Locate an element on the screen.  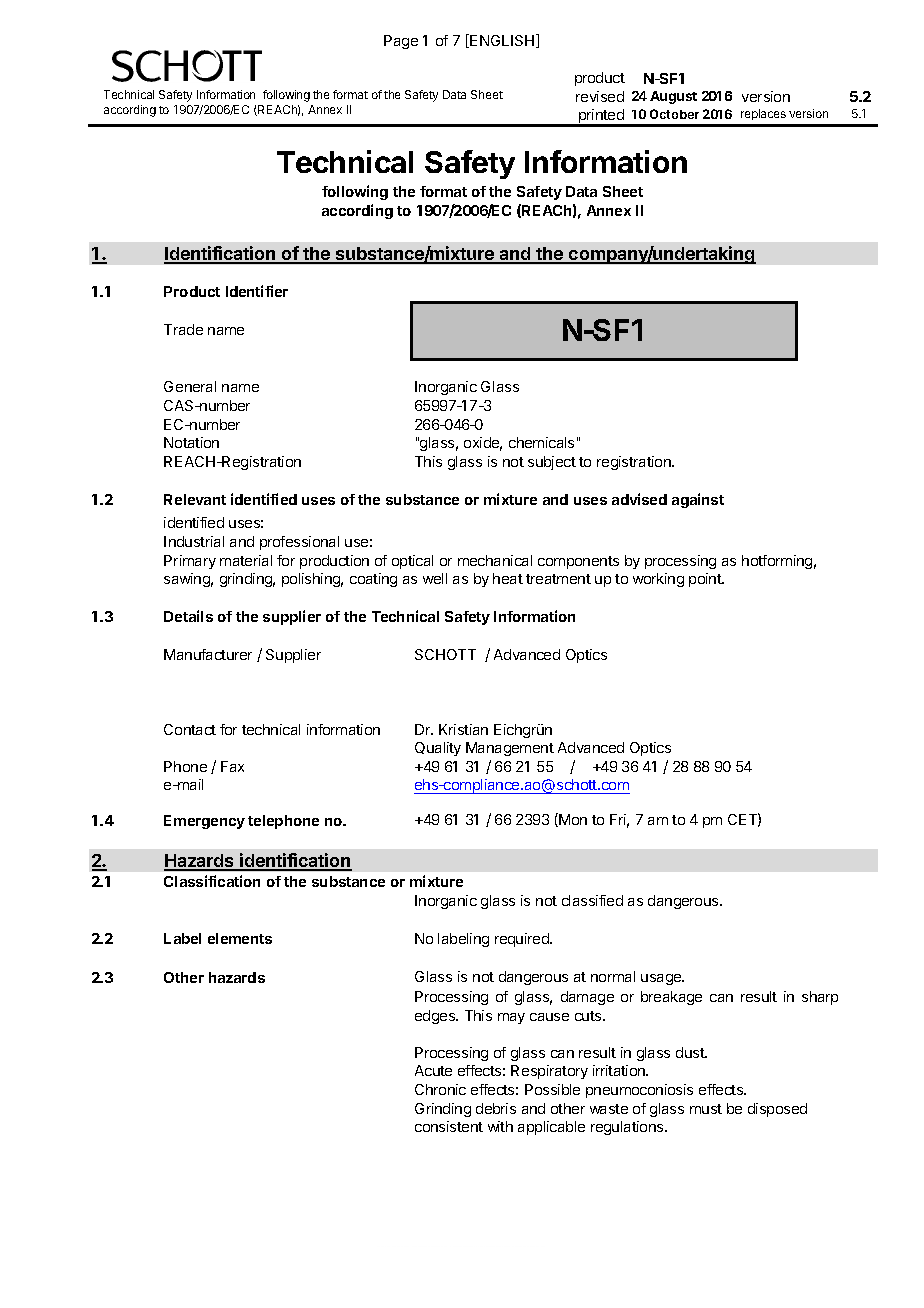
chemicals is located at coordinates (541, 442).
